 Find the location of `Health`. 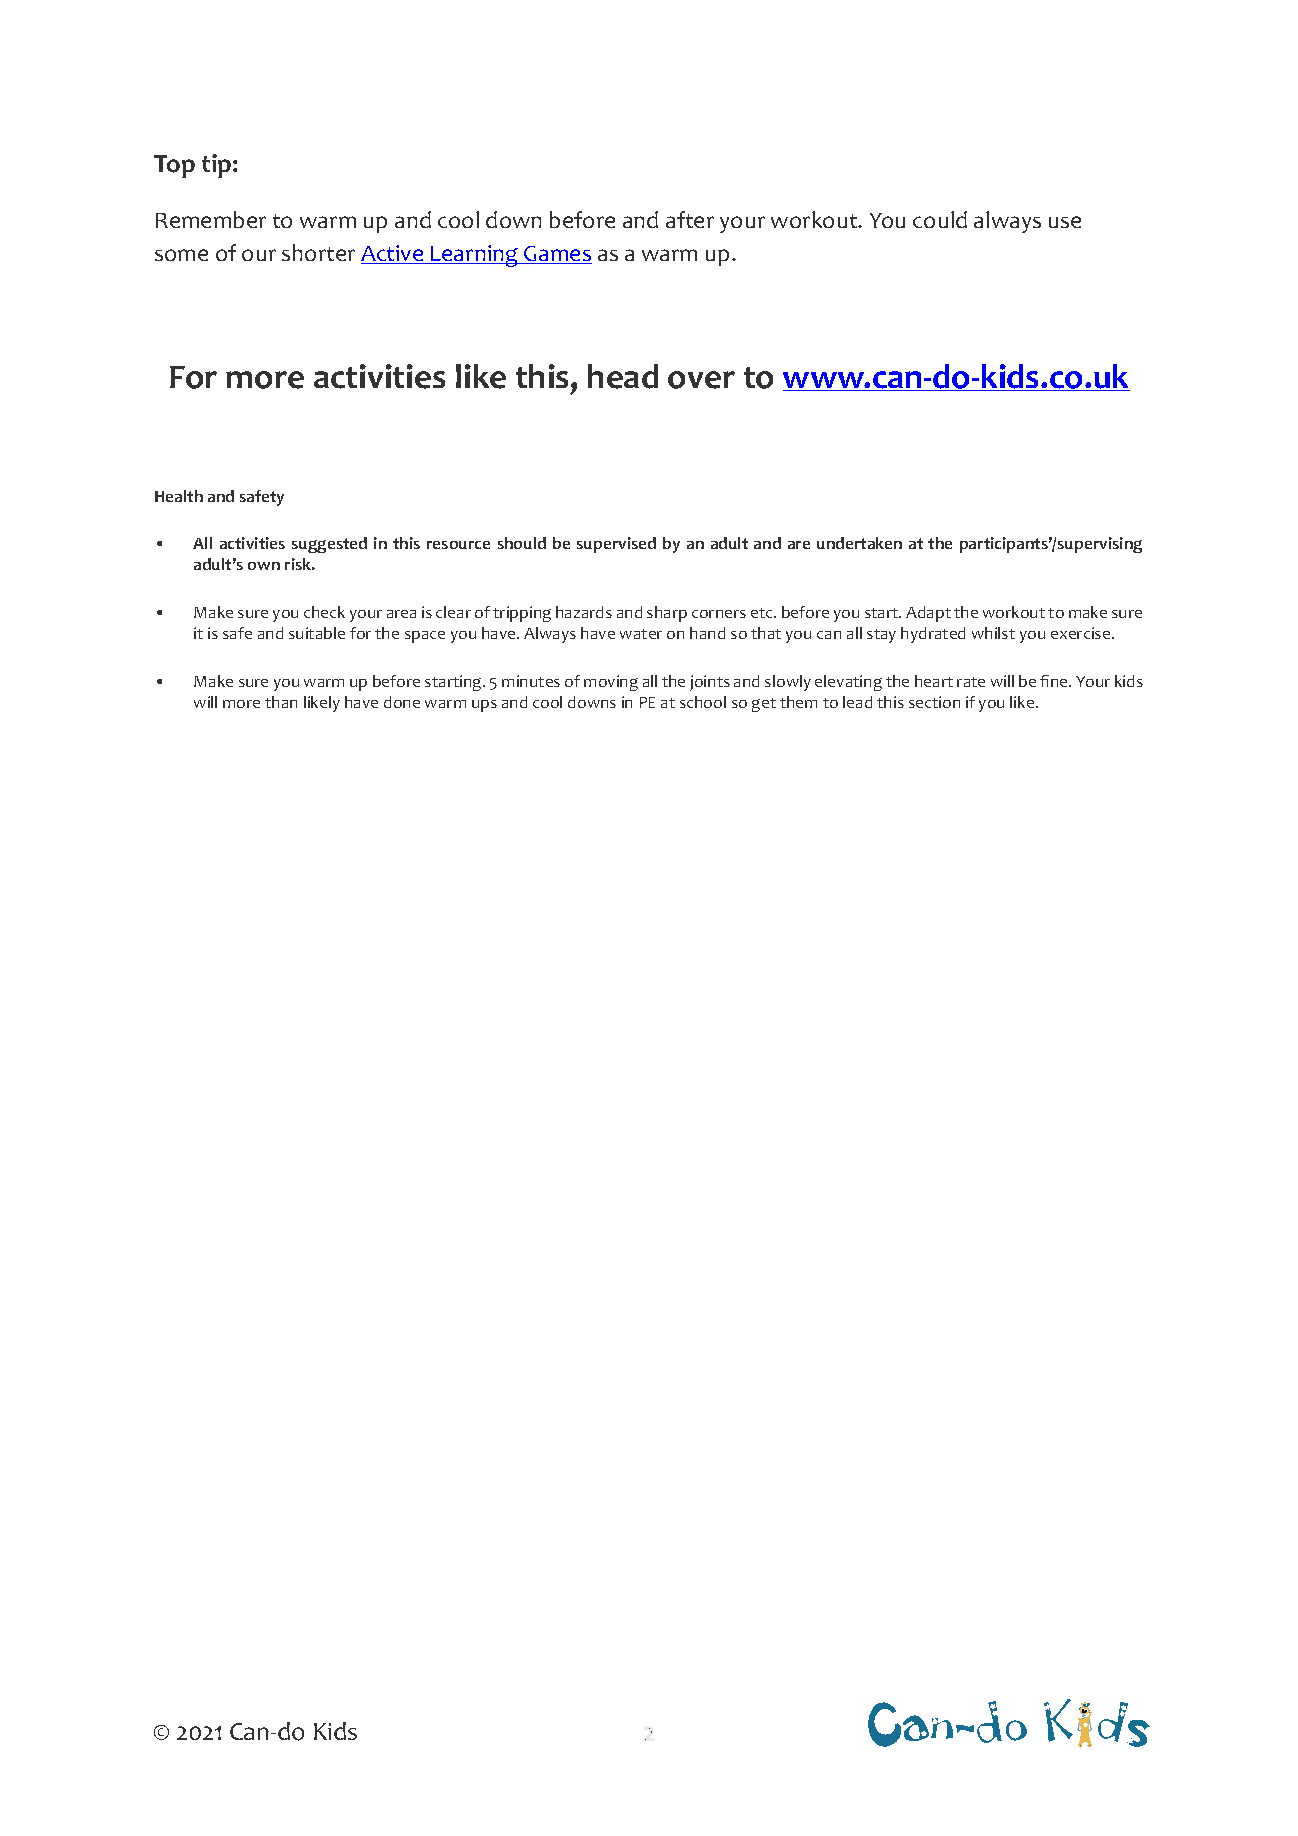

Health is located at coordinates (179, 496).
